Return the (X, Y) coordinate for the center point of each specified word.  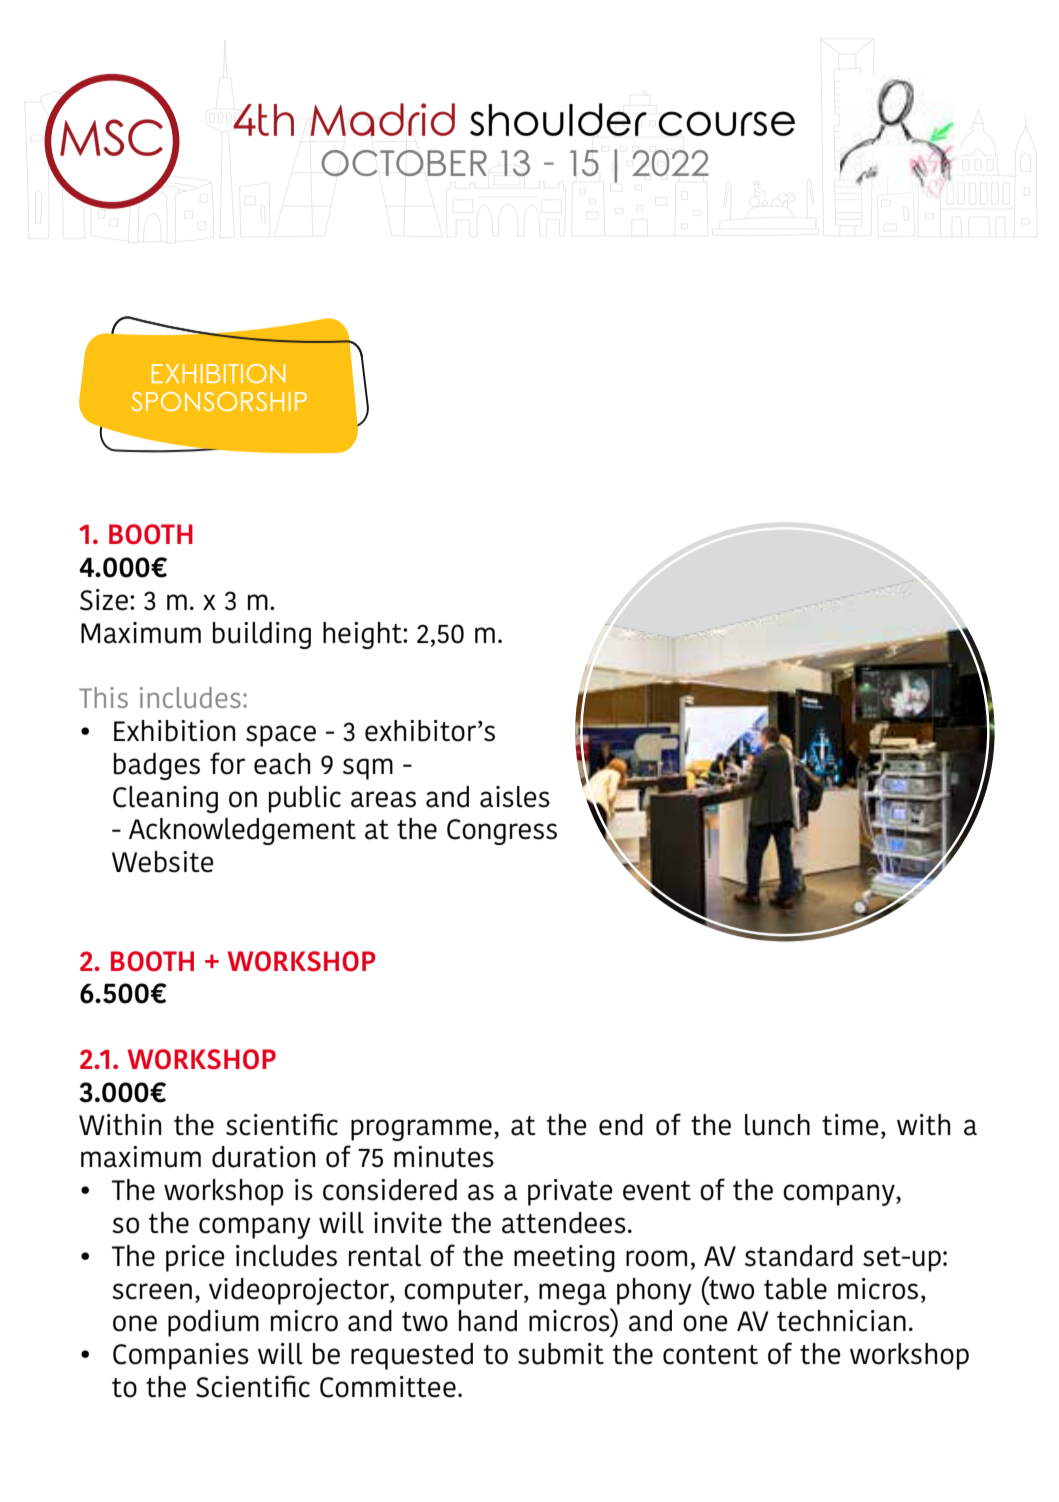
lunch (777, 1125)
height (363, 635)
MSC (111, 137)
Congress (502, 832)
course (726, 123)
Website (162, 862)
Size (104, 600)
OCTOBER (404, 163)
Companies (181, 1356)
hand (488, 1321)
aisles (515, 797)
